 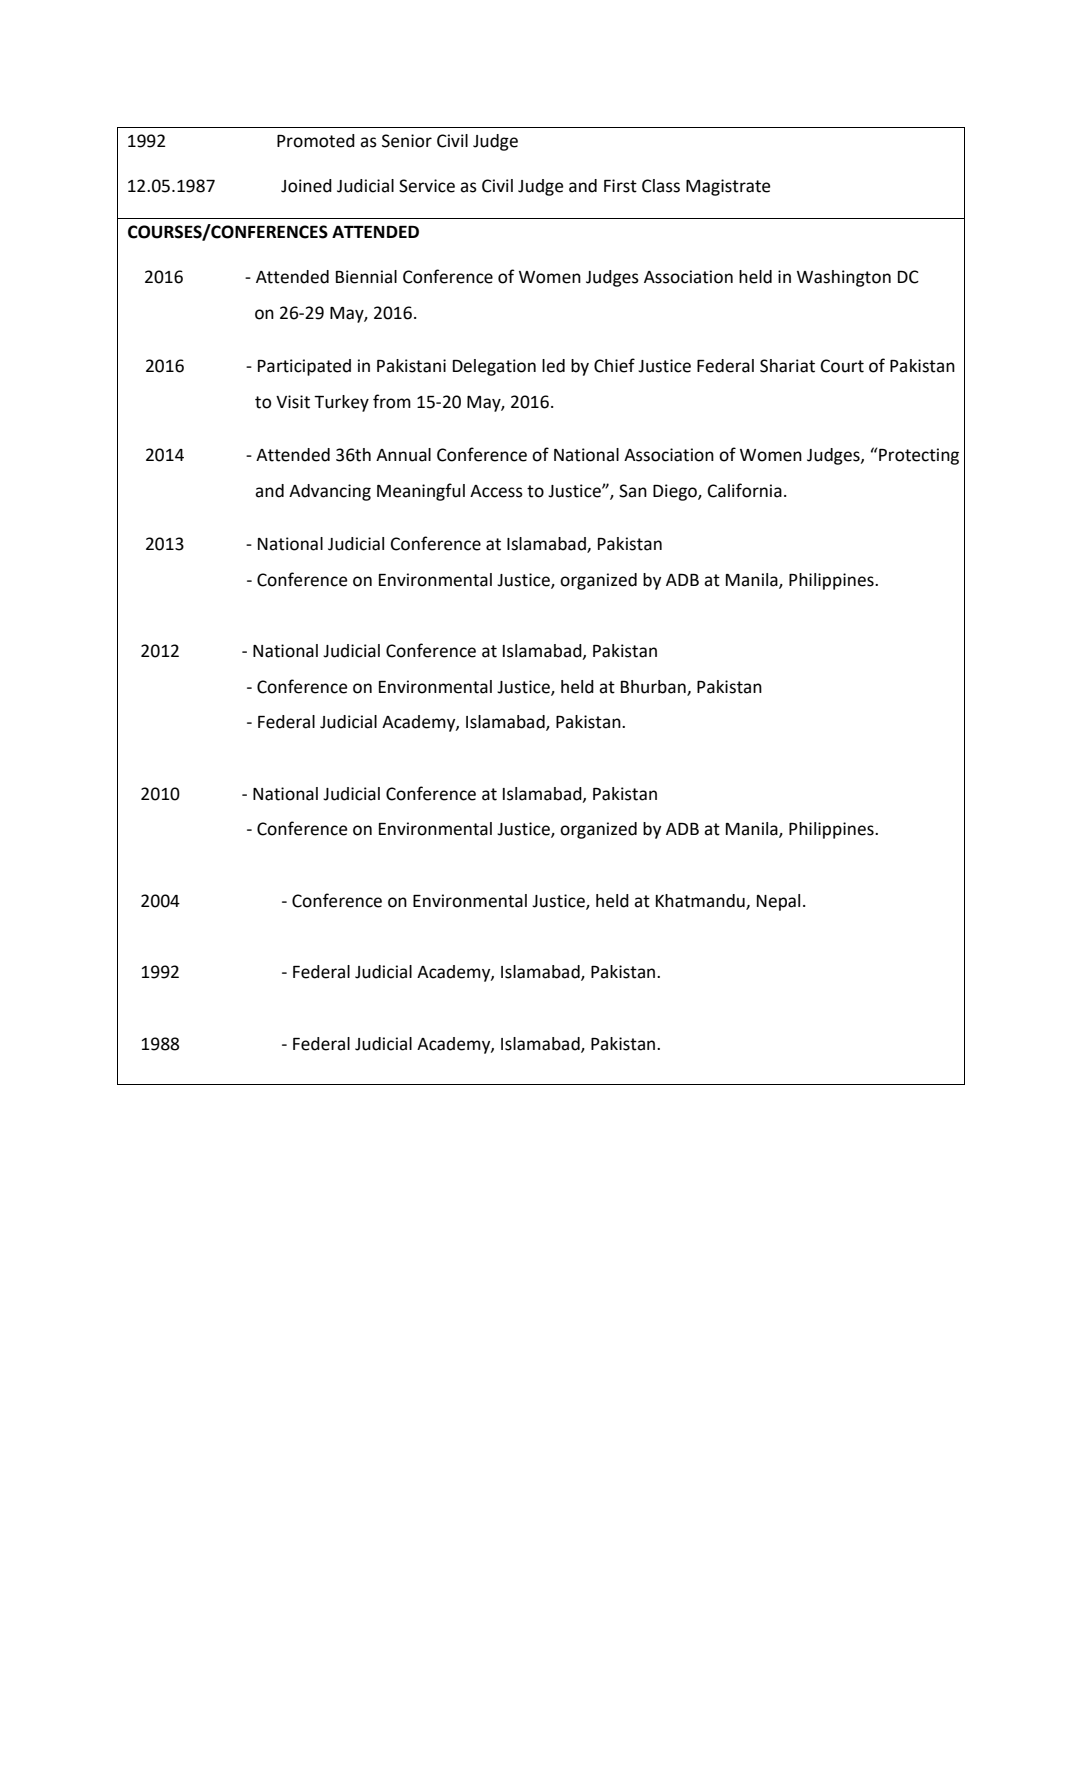 What do you see at coordinates (403, 455) in the image?
I see `Annual` at bounding box center [403, 455].
